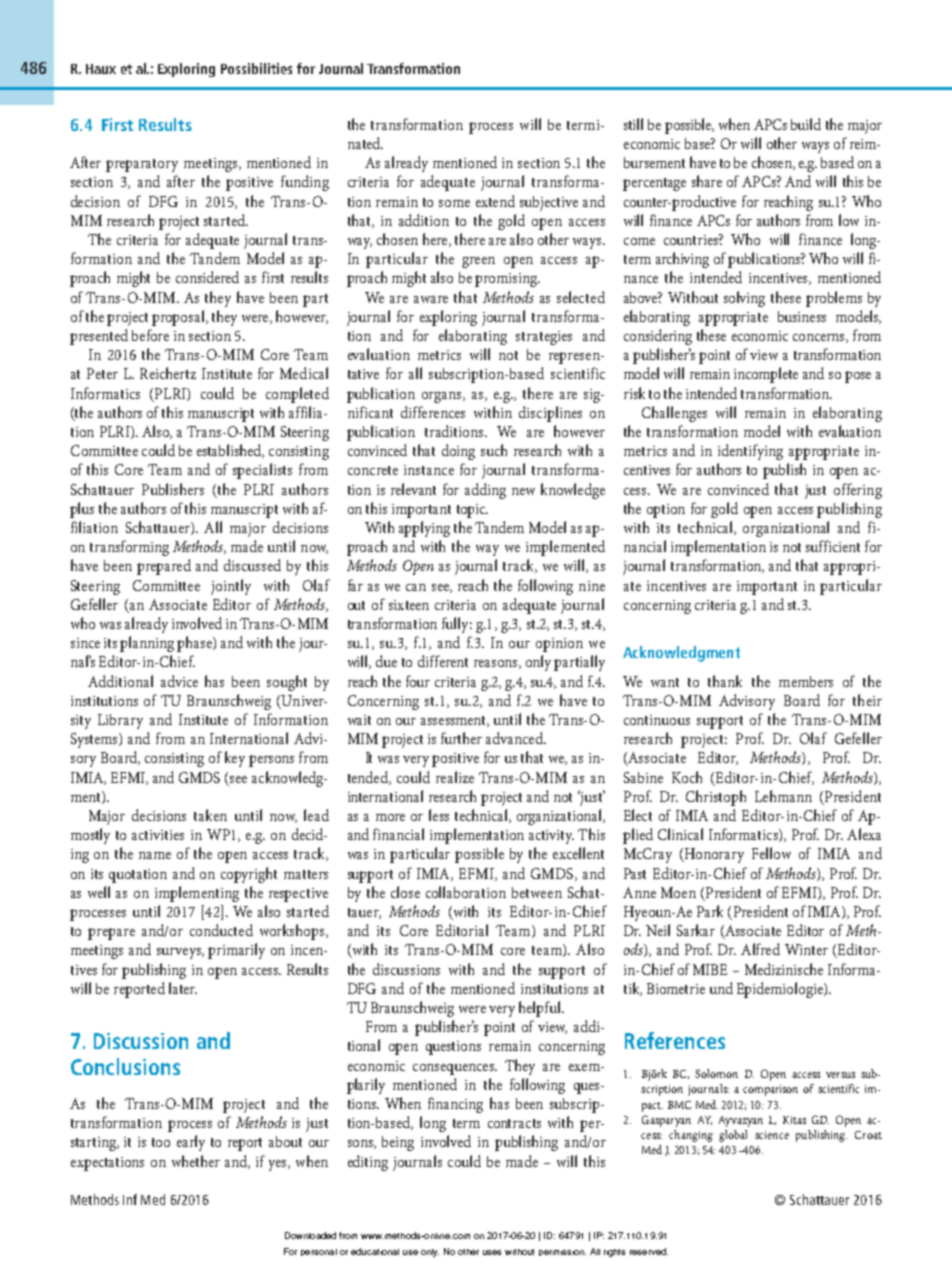 The height and width of the screenshot is (1271, 952). What do you see at coordinates (443, 397) in the screenshot?
I see `organs` at bounding box center [443, 397].
